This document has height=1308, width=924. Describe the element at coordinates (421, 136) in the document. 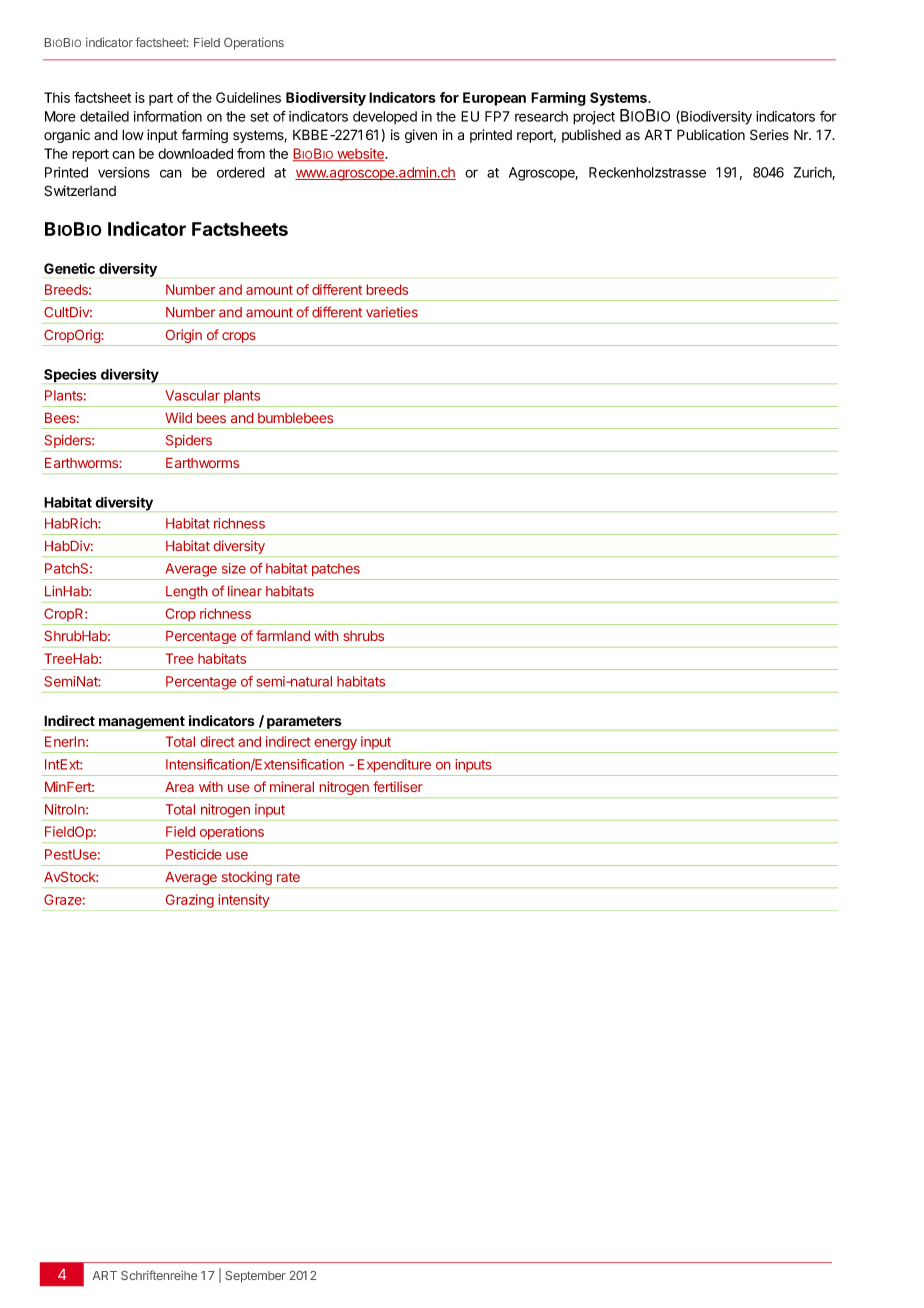

I see `given` at that location.
